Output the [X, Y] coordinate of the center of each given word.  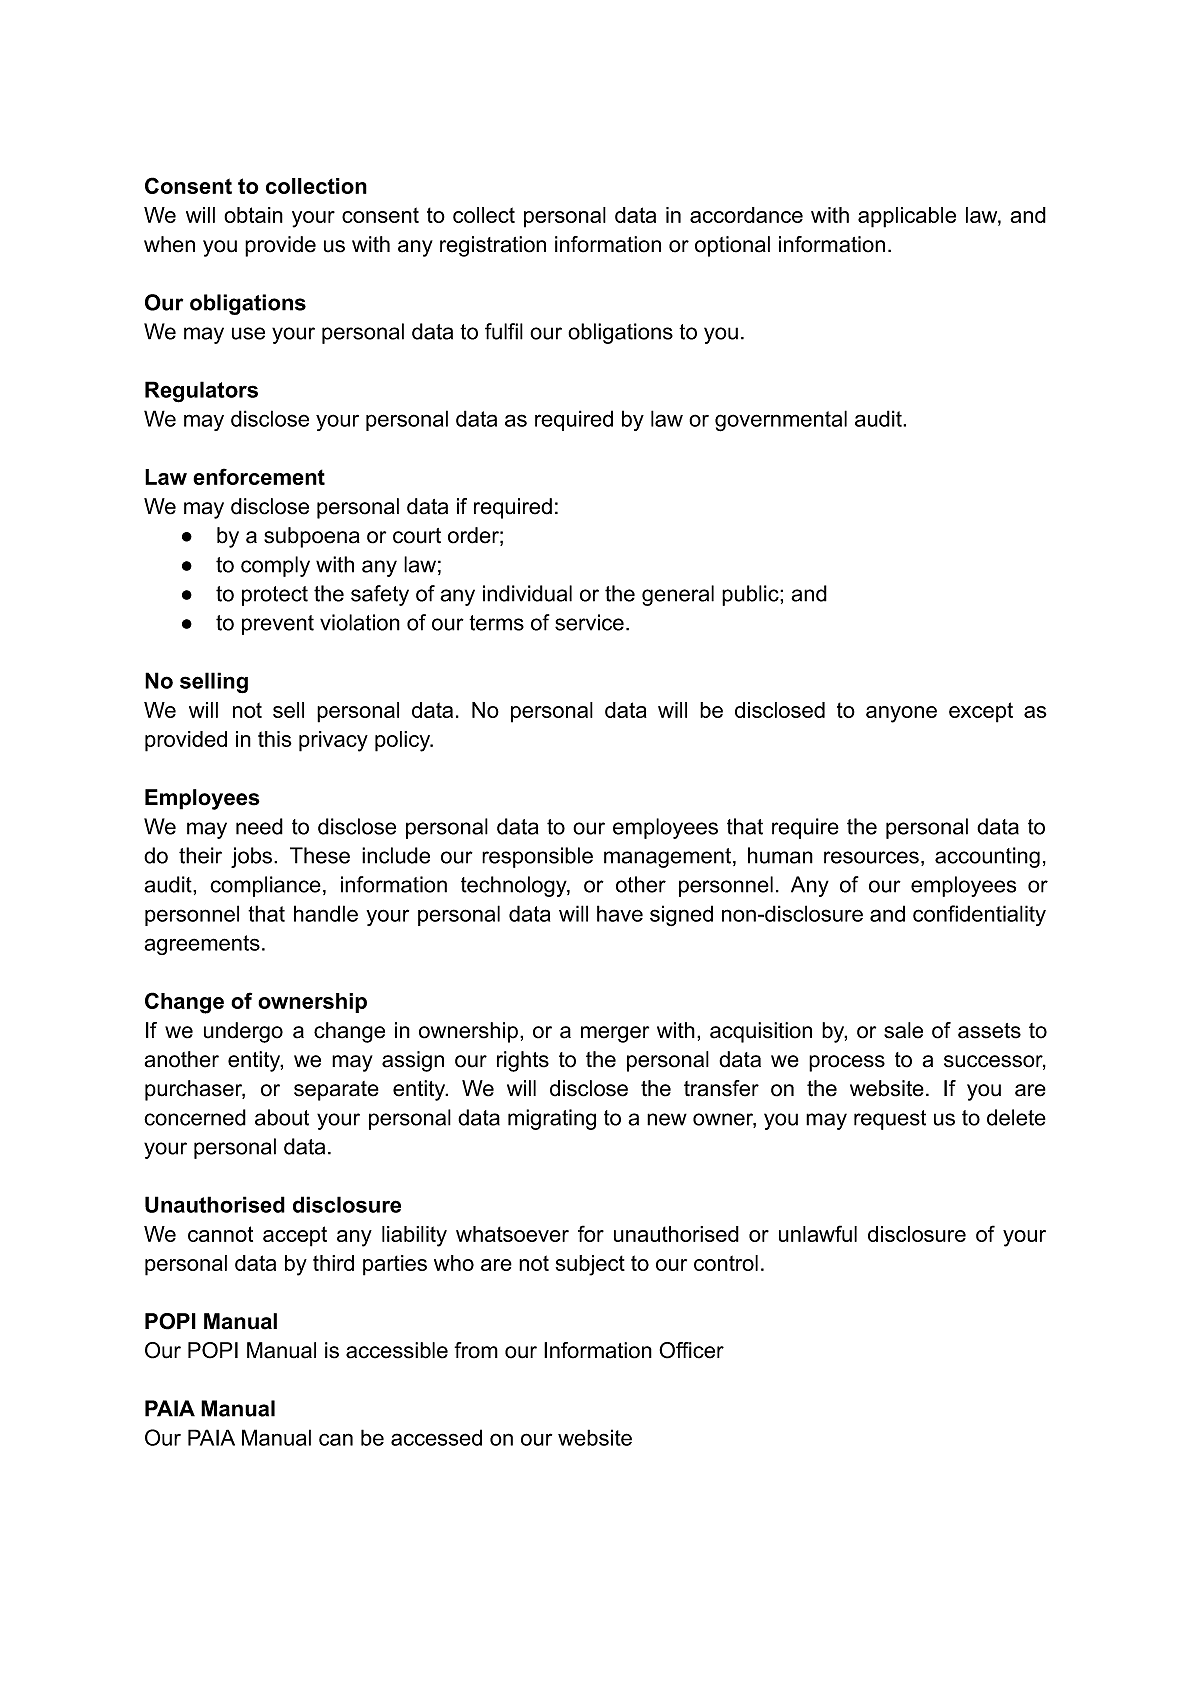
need [259, 826]
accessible [397, 1350]
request [890, 1120]
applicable [907, 217]
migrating [552, 1119]
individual [527, 593]
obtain [253, 215]
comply [275, 566]
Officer [691, 1350]
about [282, 1117]
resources [871, 857]
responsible [537, 857]
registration [493, 246]
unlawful [818, 1233]
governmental [781, 421]
